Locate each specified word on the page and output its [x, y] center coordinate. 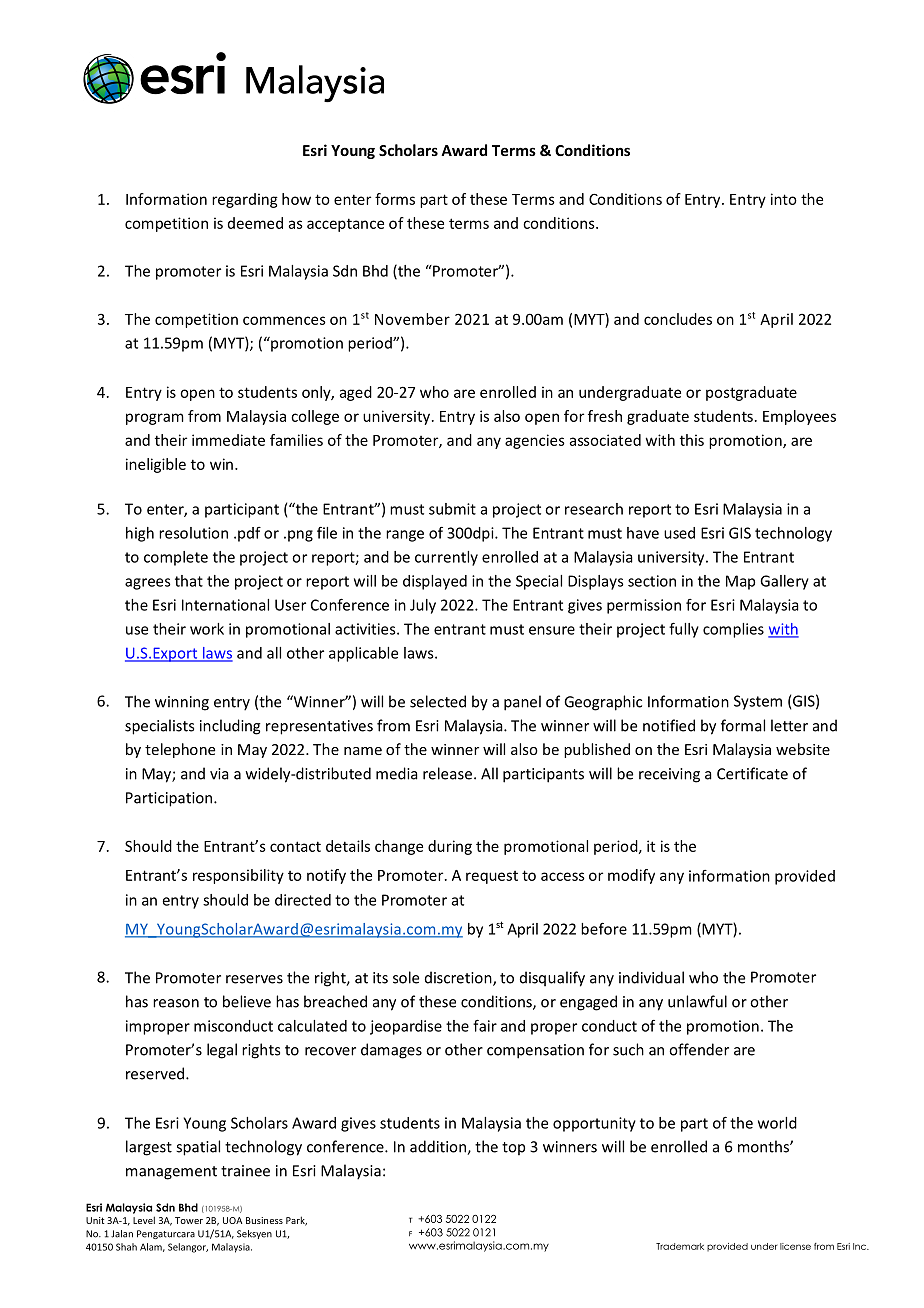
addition [439, 1147]
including [230, 727]
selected [438, 701]
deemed [255, 223]
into [784, 199]
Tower [189, 1220]
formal [743, 725]
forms [395, 199]
